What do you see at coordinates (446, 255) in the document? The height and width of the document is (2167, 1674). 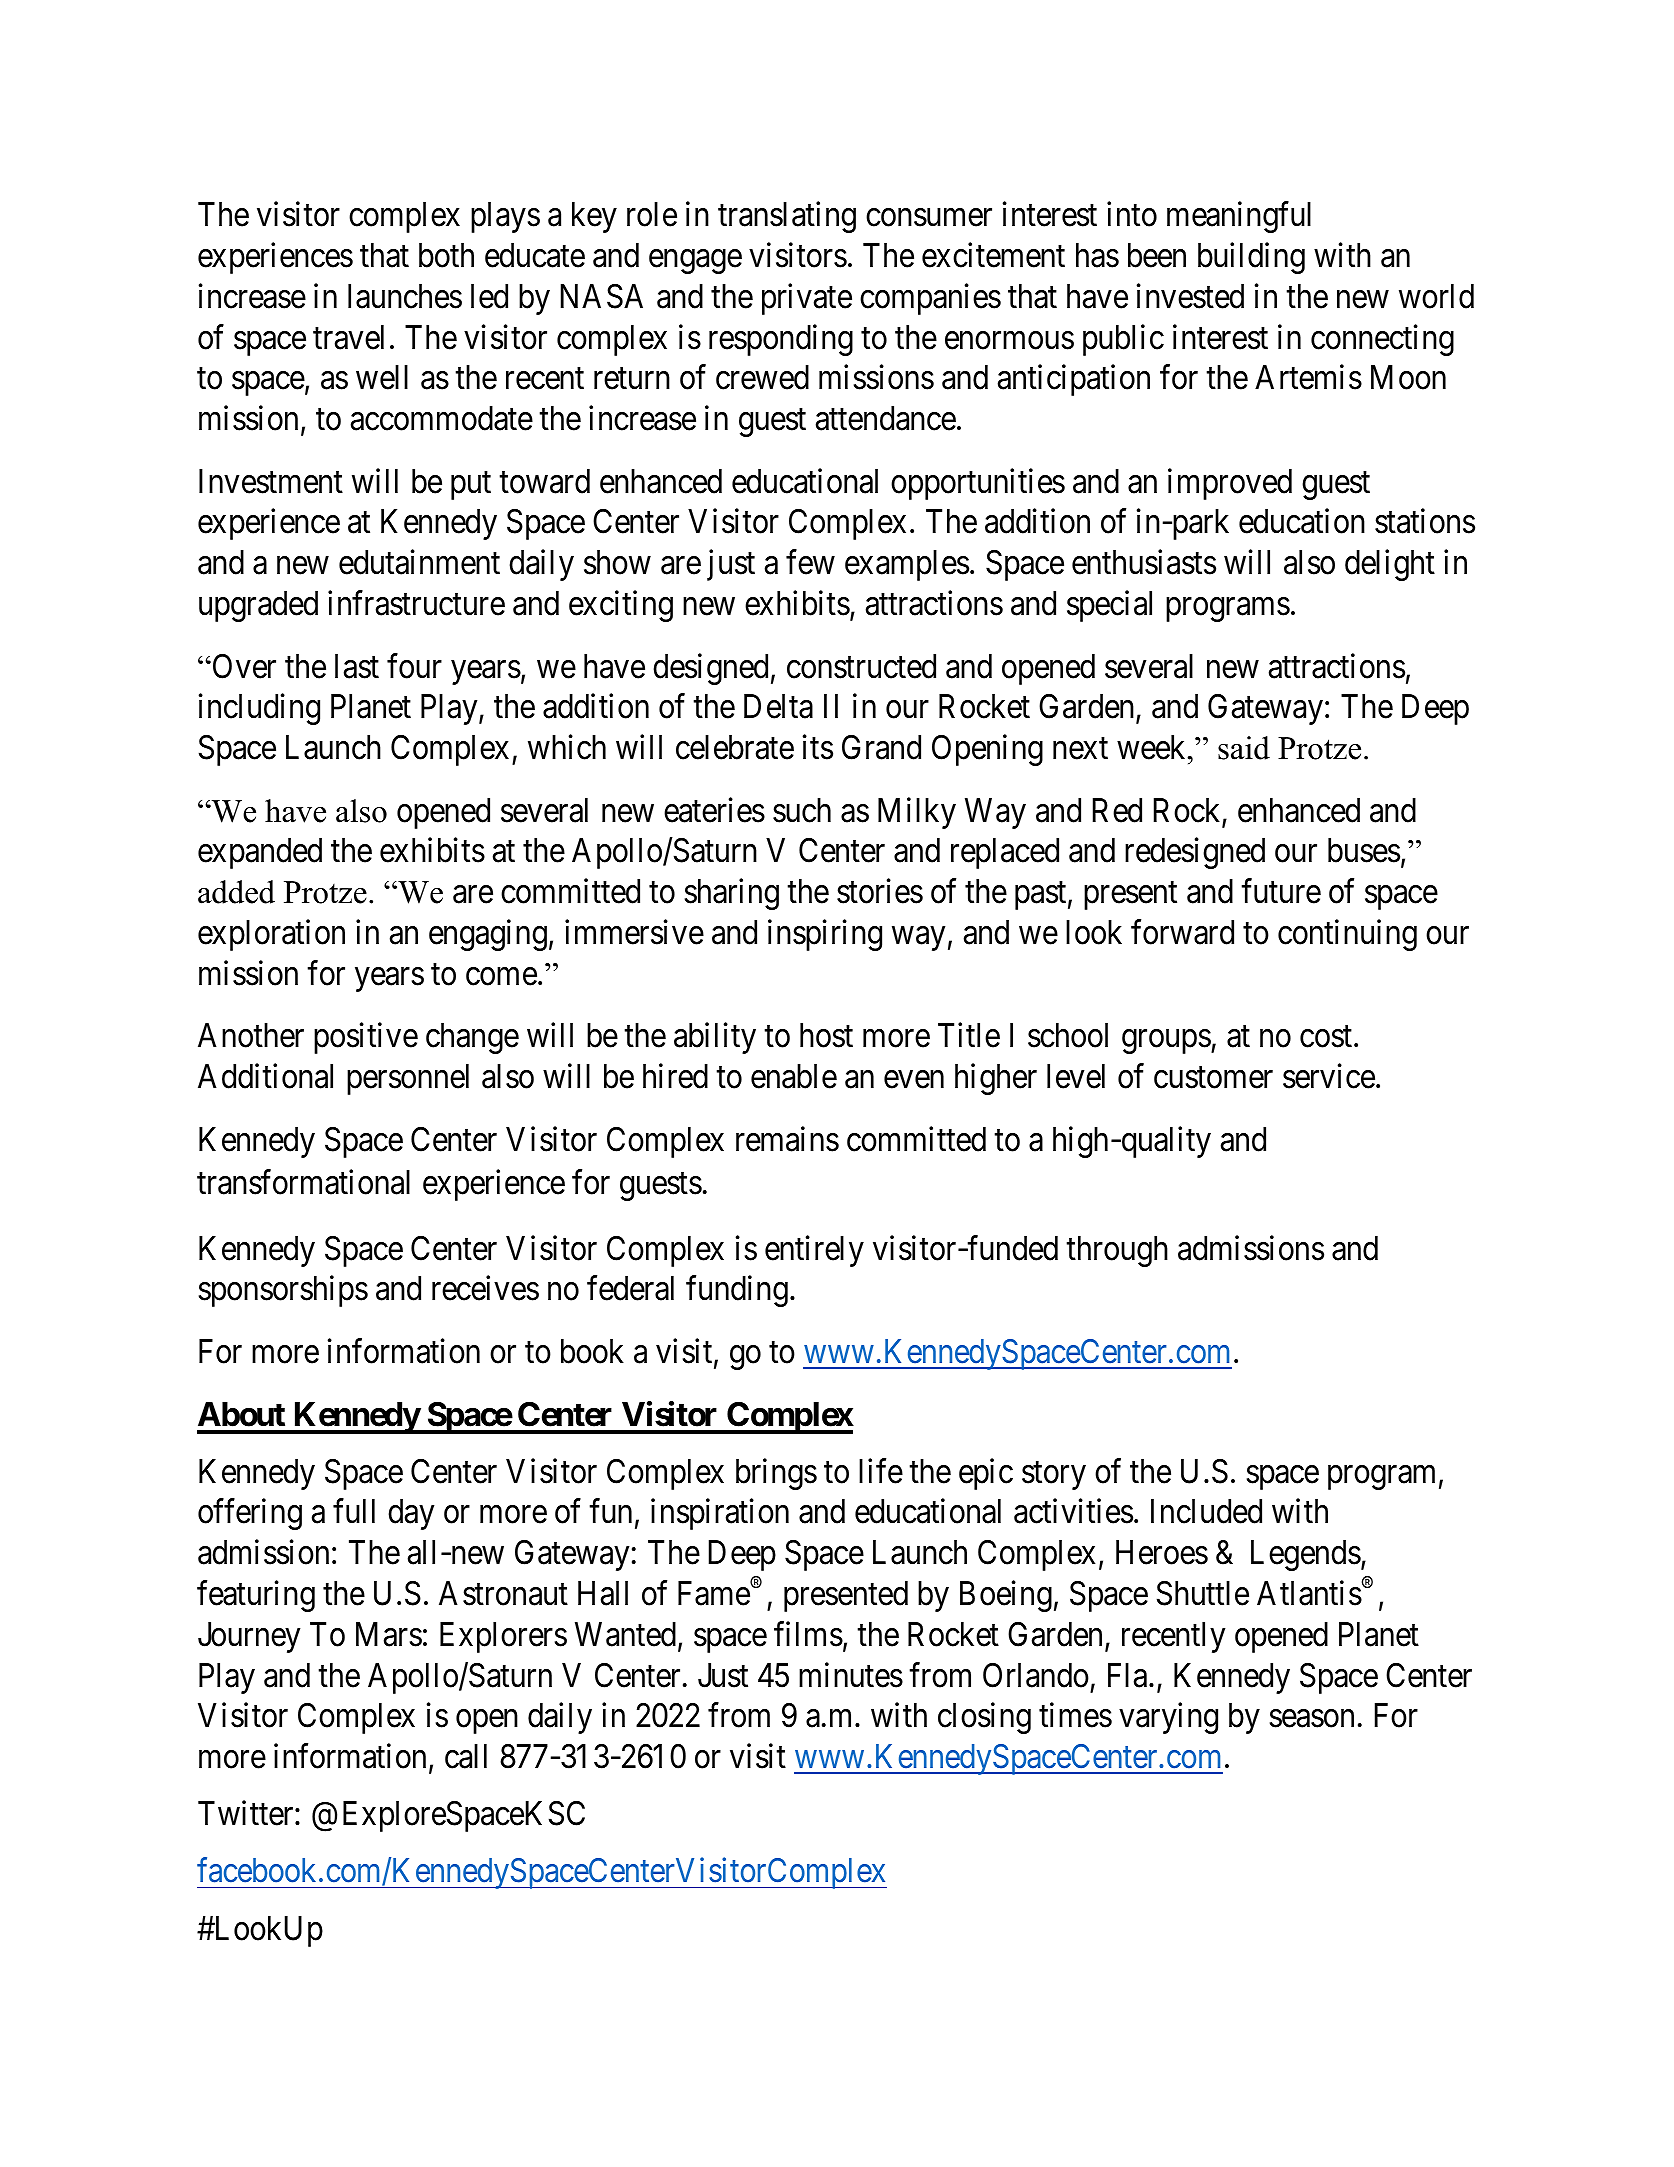 I see `both` at bounding box center [446, 255].
